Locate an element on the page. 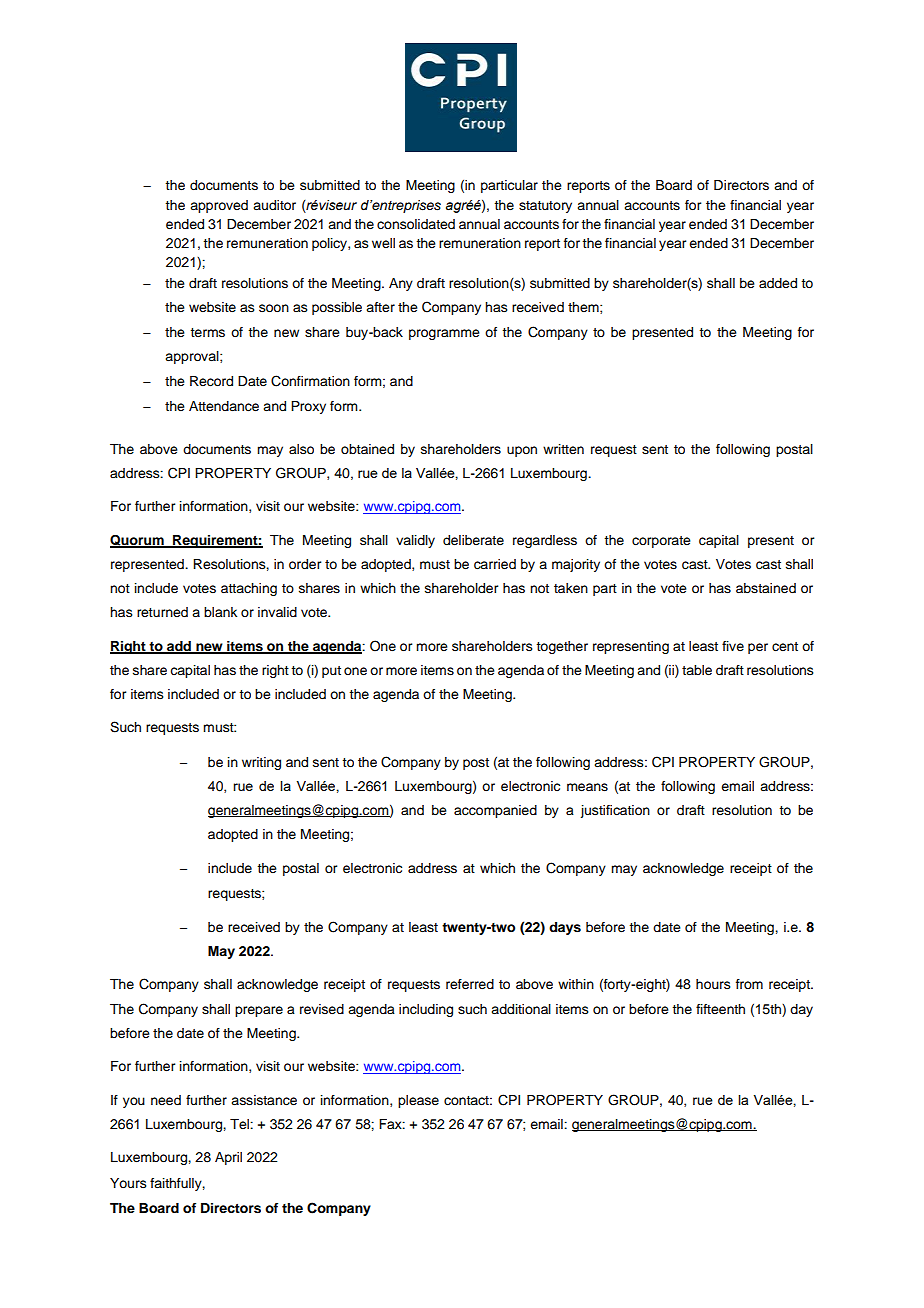  approved is located at coordinates (219, 206).
